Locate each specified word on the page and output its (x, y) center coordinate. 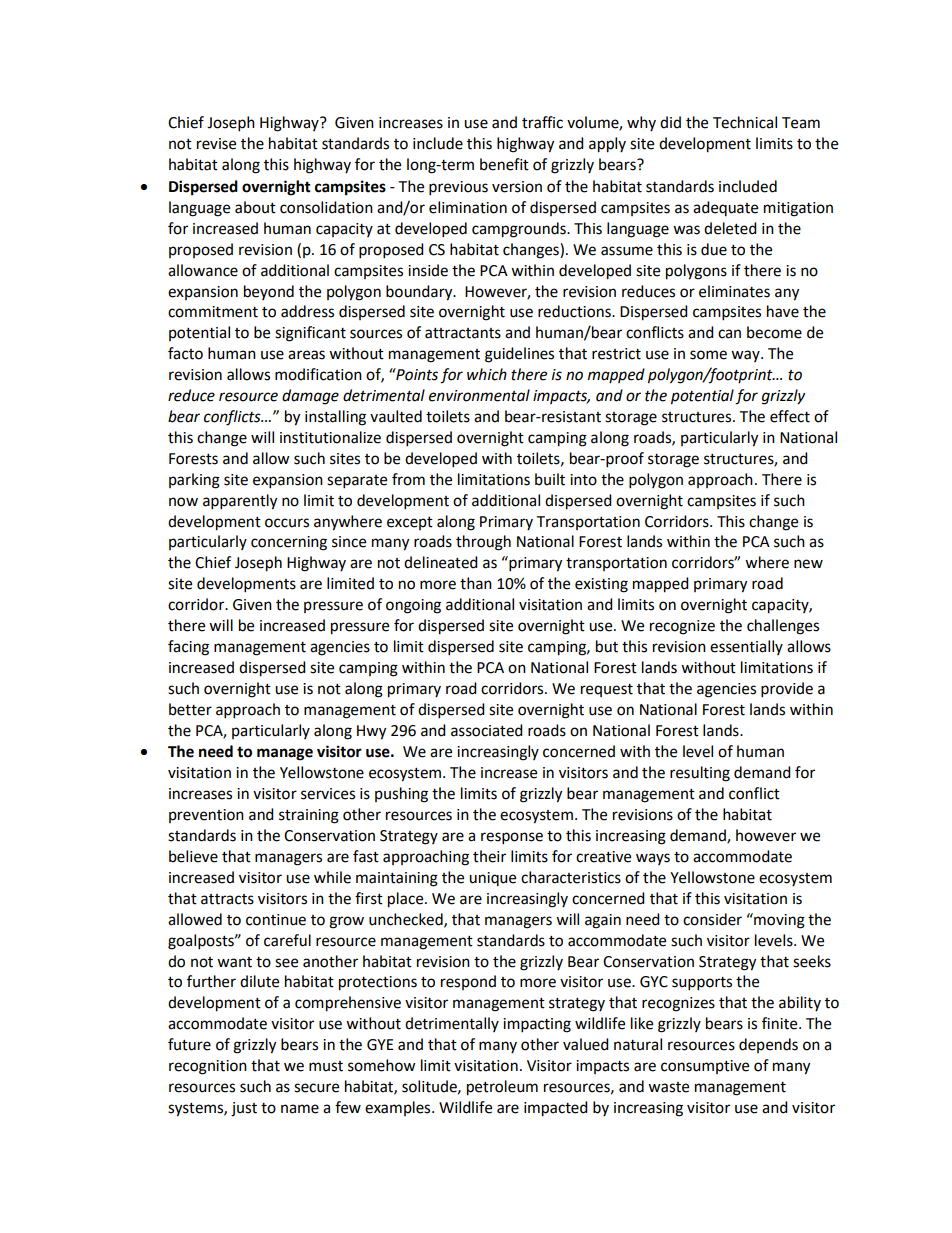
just (244, 1109)
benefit (504, 164)
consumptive (705, 1067)
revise (216, 144)
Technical (745, 122)
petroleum (502, 1088)
